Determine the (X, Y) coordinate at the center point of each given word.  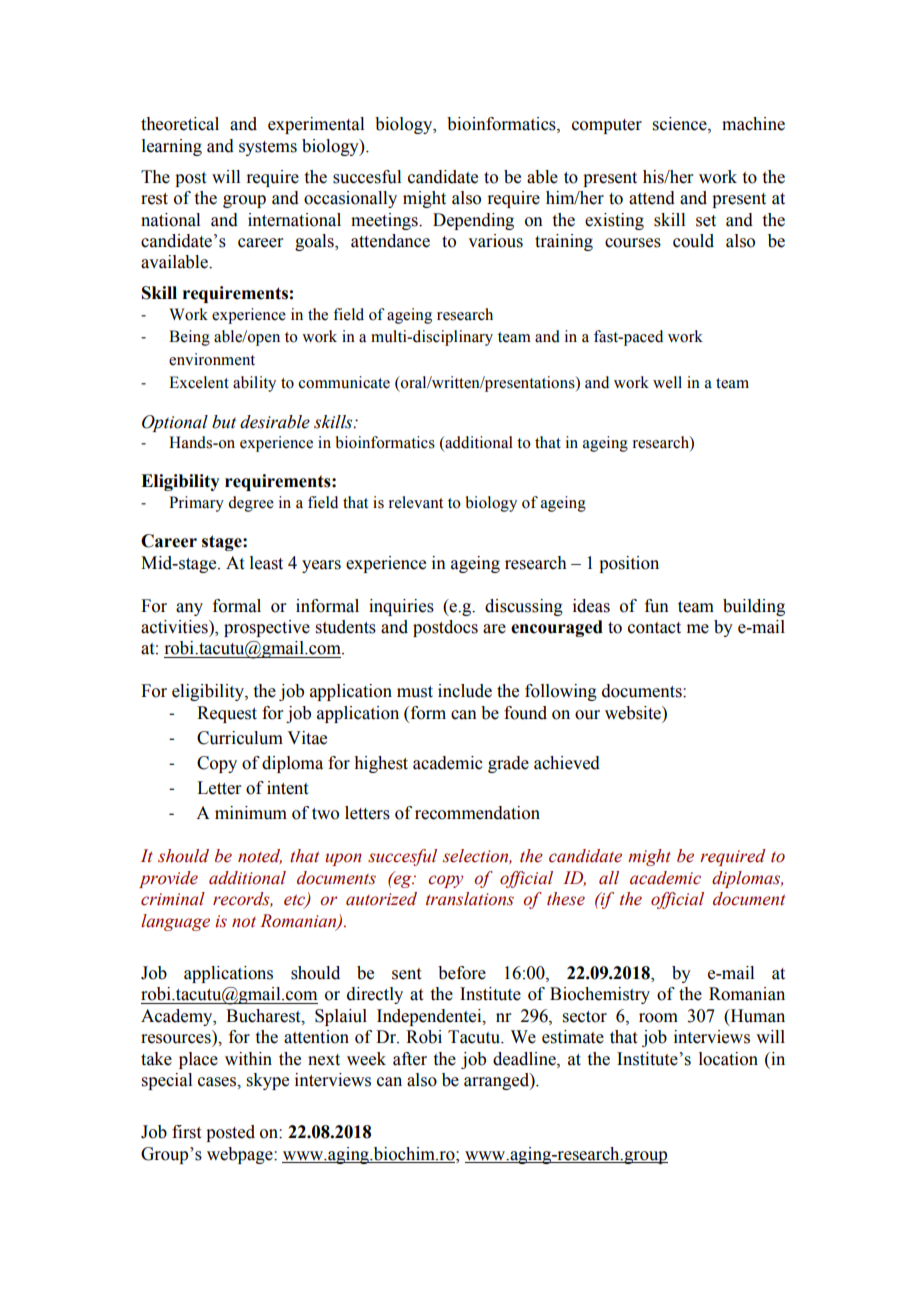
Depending (473, 221)
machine (753, 124)
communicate (344, 382)
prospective (267, 628)
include (465, 691)
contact (654, 628)
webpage (241, 1155)
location (728, 1059)
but (224, 422)
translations (470, 899)
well (667, 382)
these (566, 899)
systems (268, 148)
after (410, 1059)
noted (260, 856)
